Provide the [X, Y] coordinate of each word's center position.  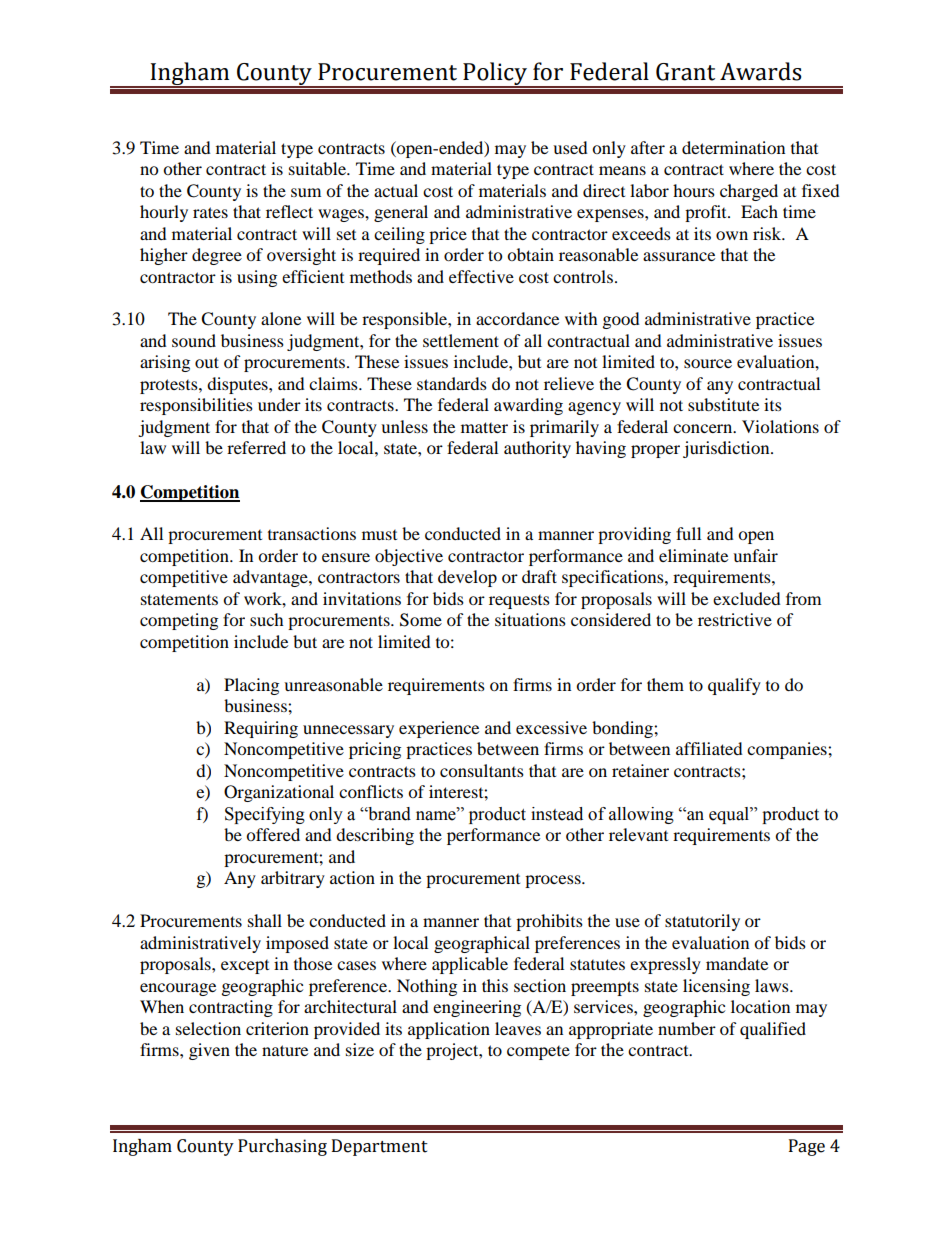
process [554, 881]
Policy [495, 75]
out [207, 362]
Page [807, 1147]
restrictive [735, 619]
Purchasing [282, 1147]
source [708, 363]
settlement [461, 340]
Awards [760, 71]
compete [538, 1053]
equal [730, 815]
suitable [318, 168]
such [267, 619]
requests [519, 602]
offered [273, 834]
